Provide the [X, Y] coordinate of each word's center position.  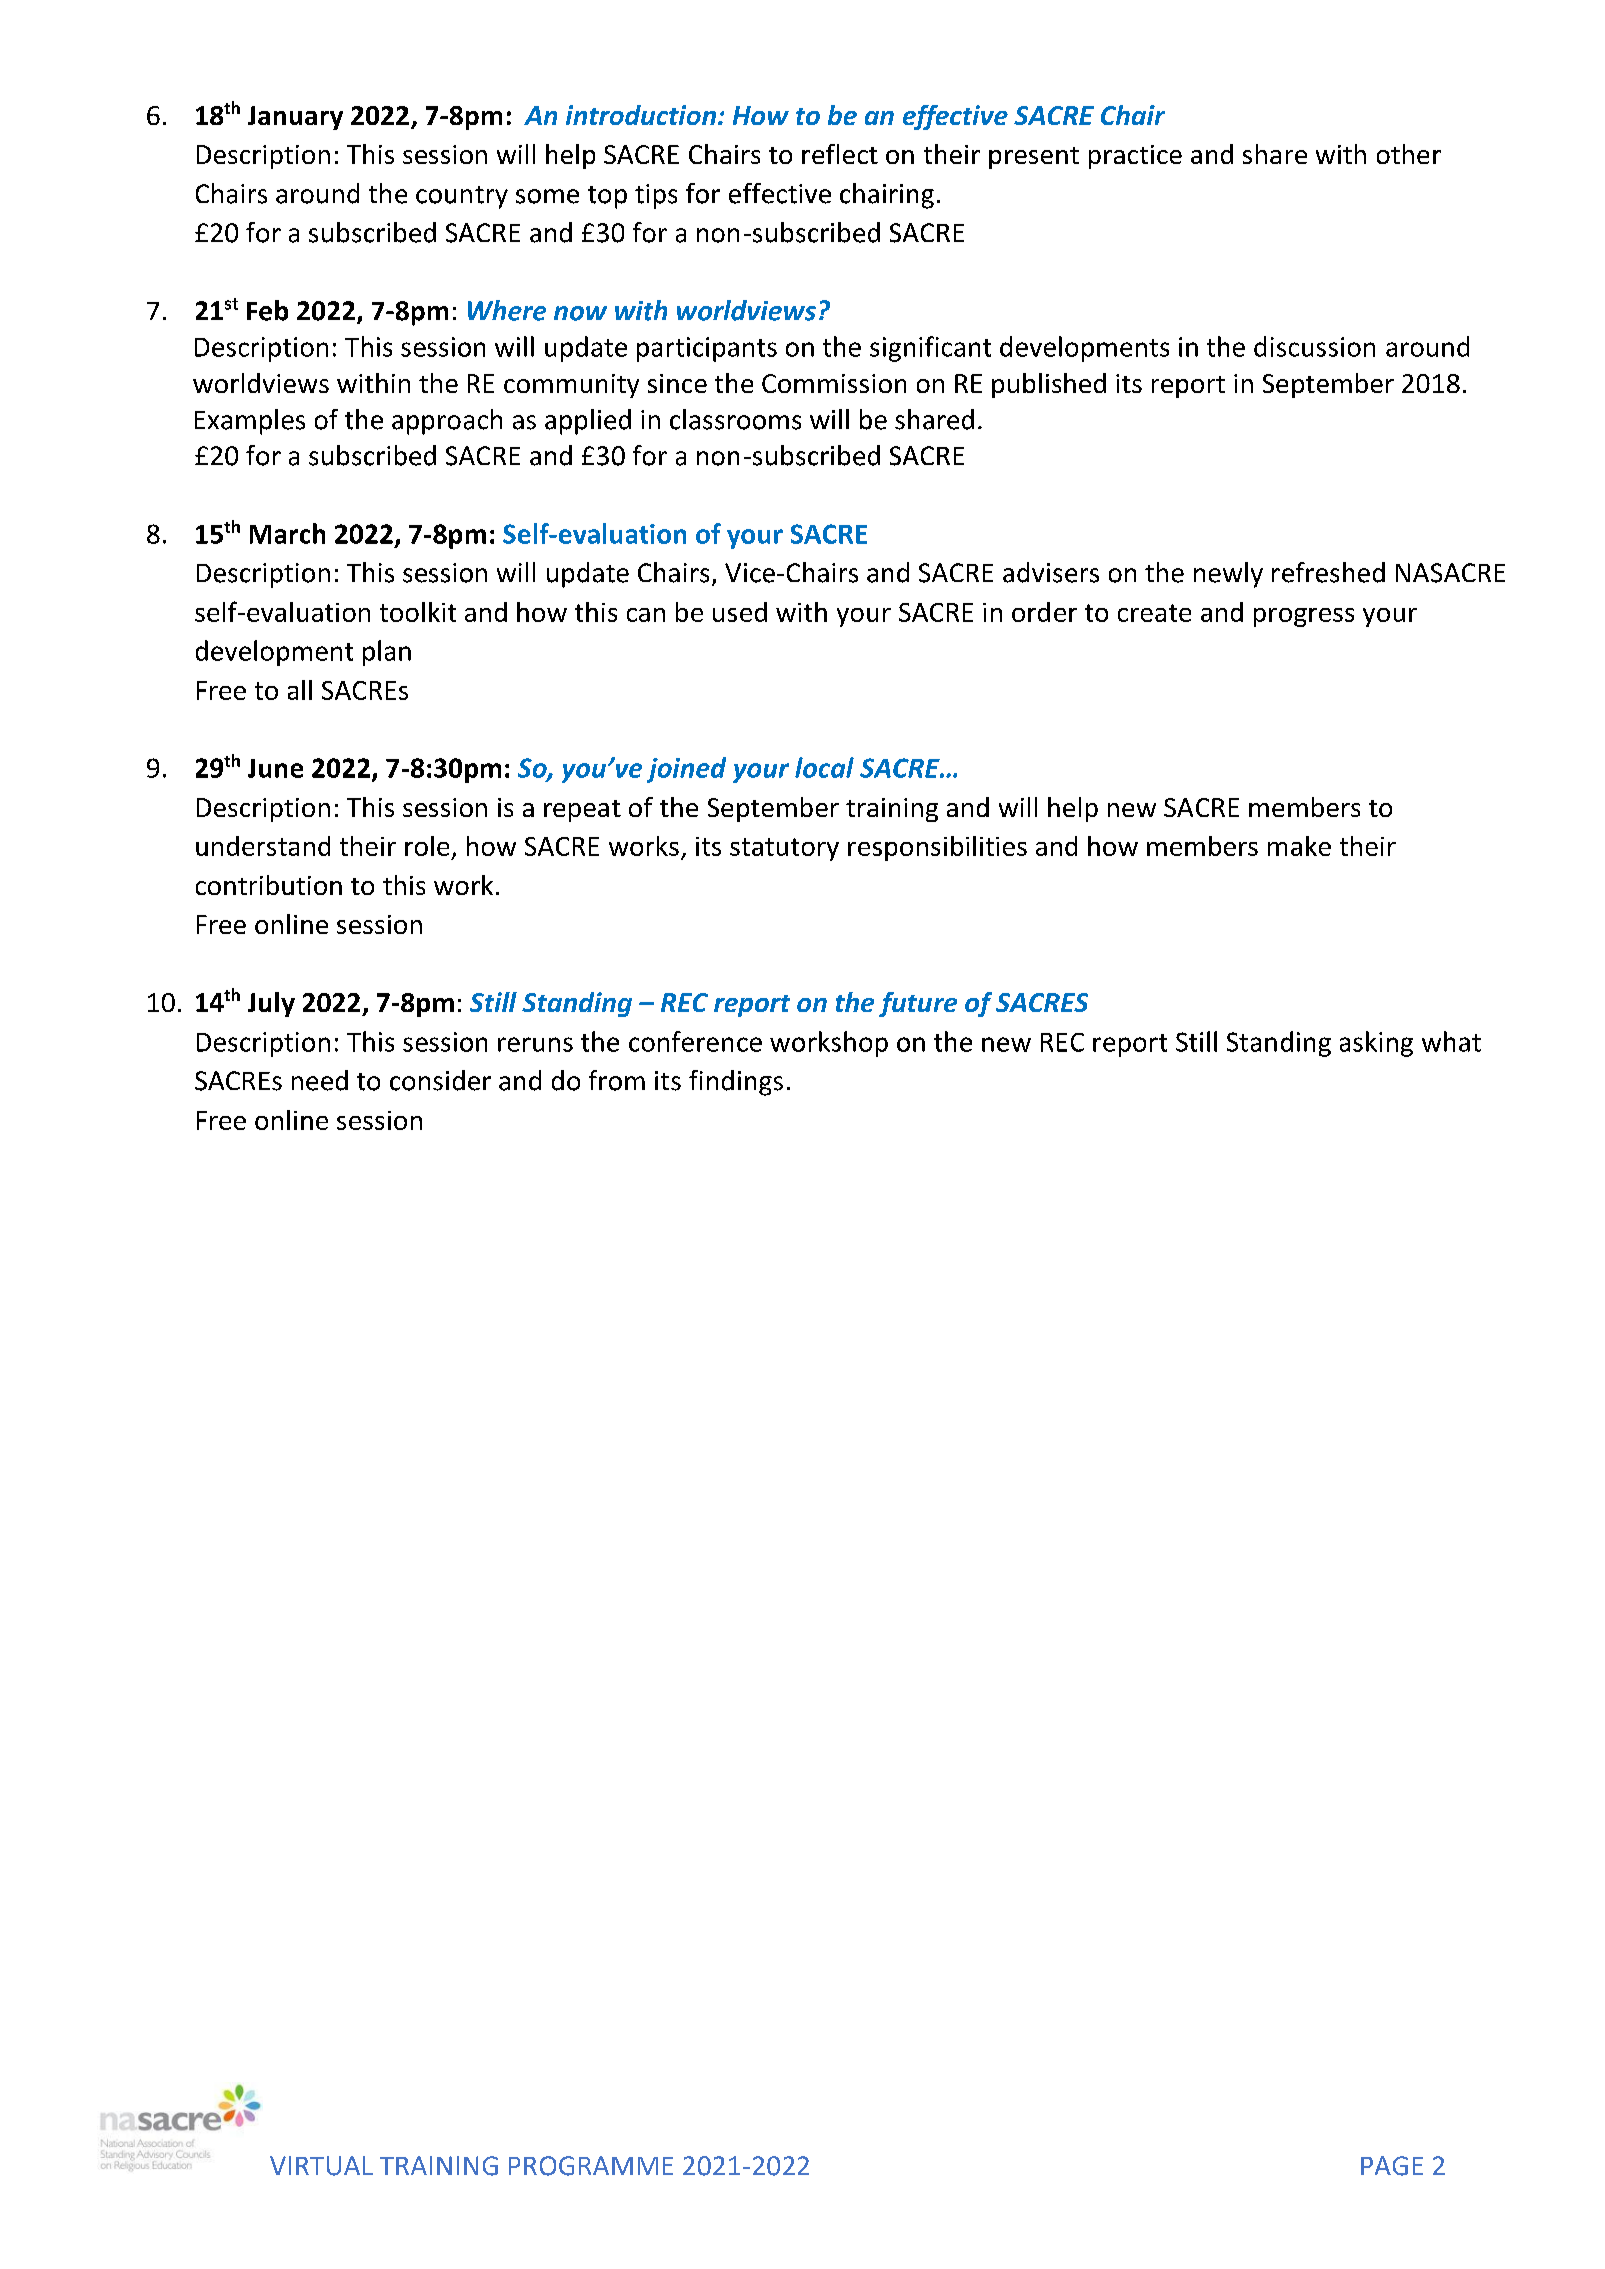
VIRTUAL [321, 2166]
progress [1304, 617]
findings [736, 1083]
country [462, 197]
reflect [840, 154]
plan [387, 653]
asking [1376, 1044]
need [320, 1080]
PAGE [1392, 2166]
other [1409, 154]
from [617, 1080]
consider [440, 1080]
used [740, 612]
